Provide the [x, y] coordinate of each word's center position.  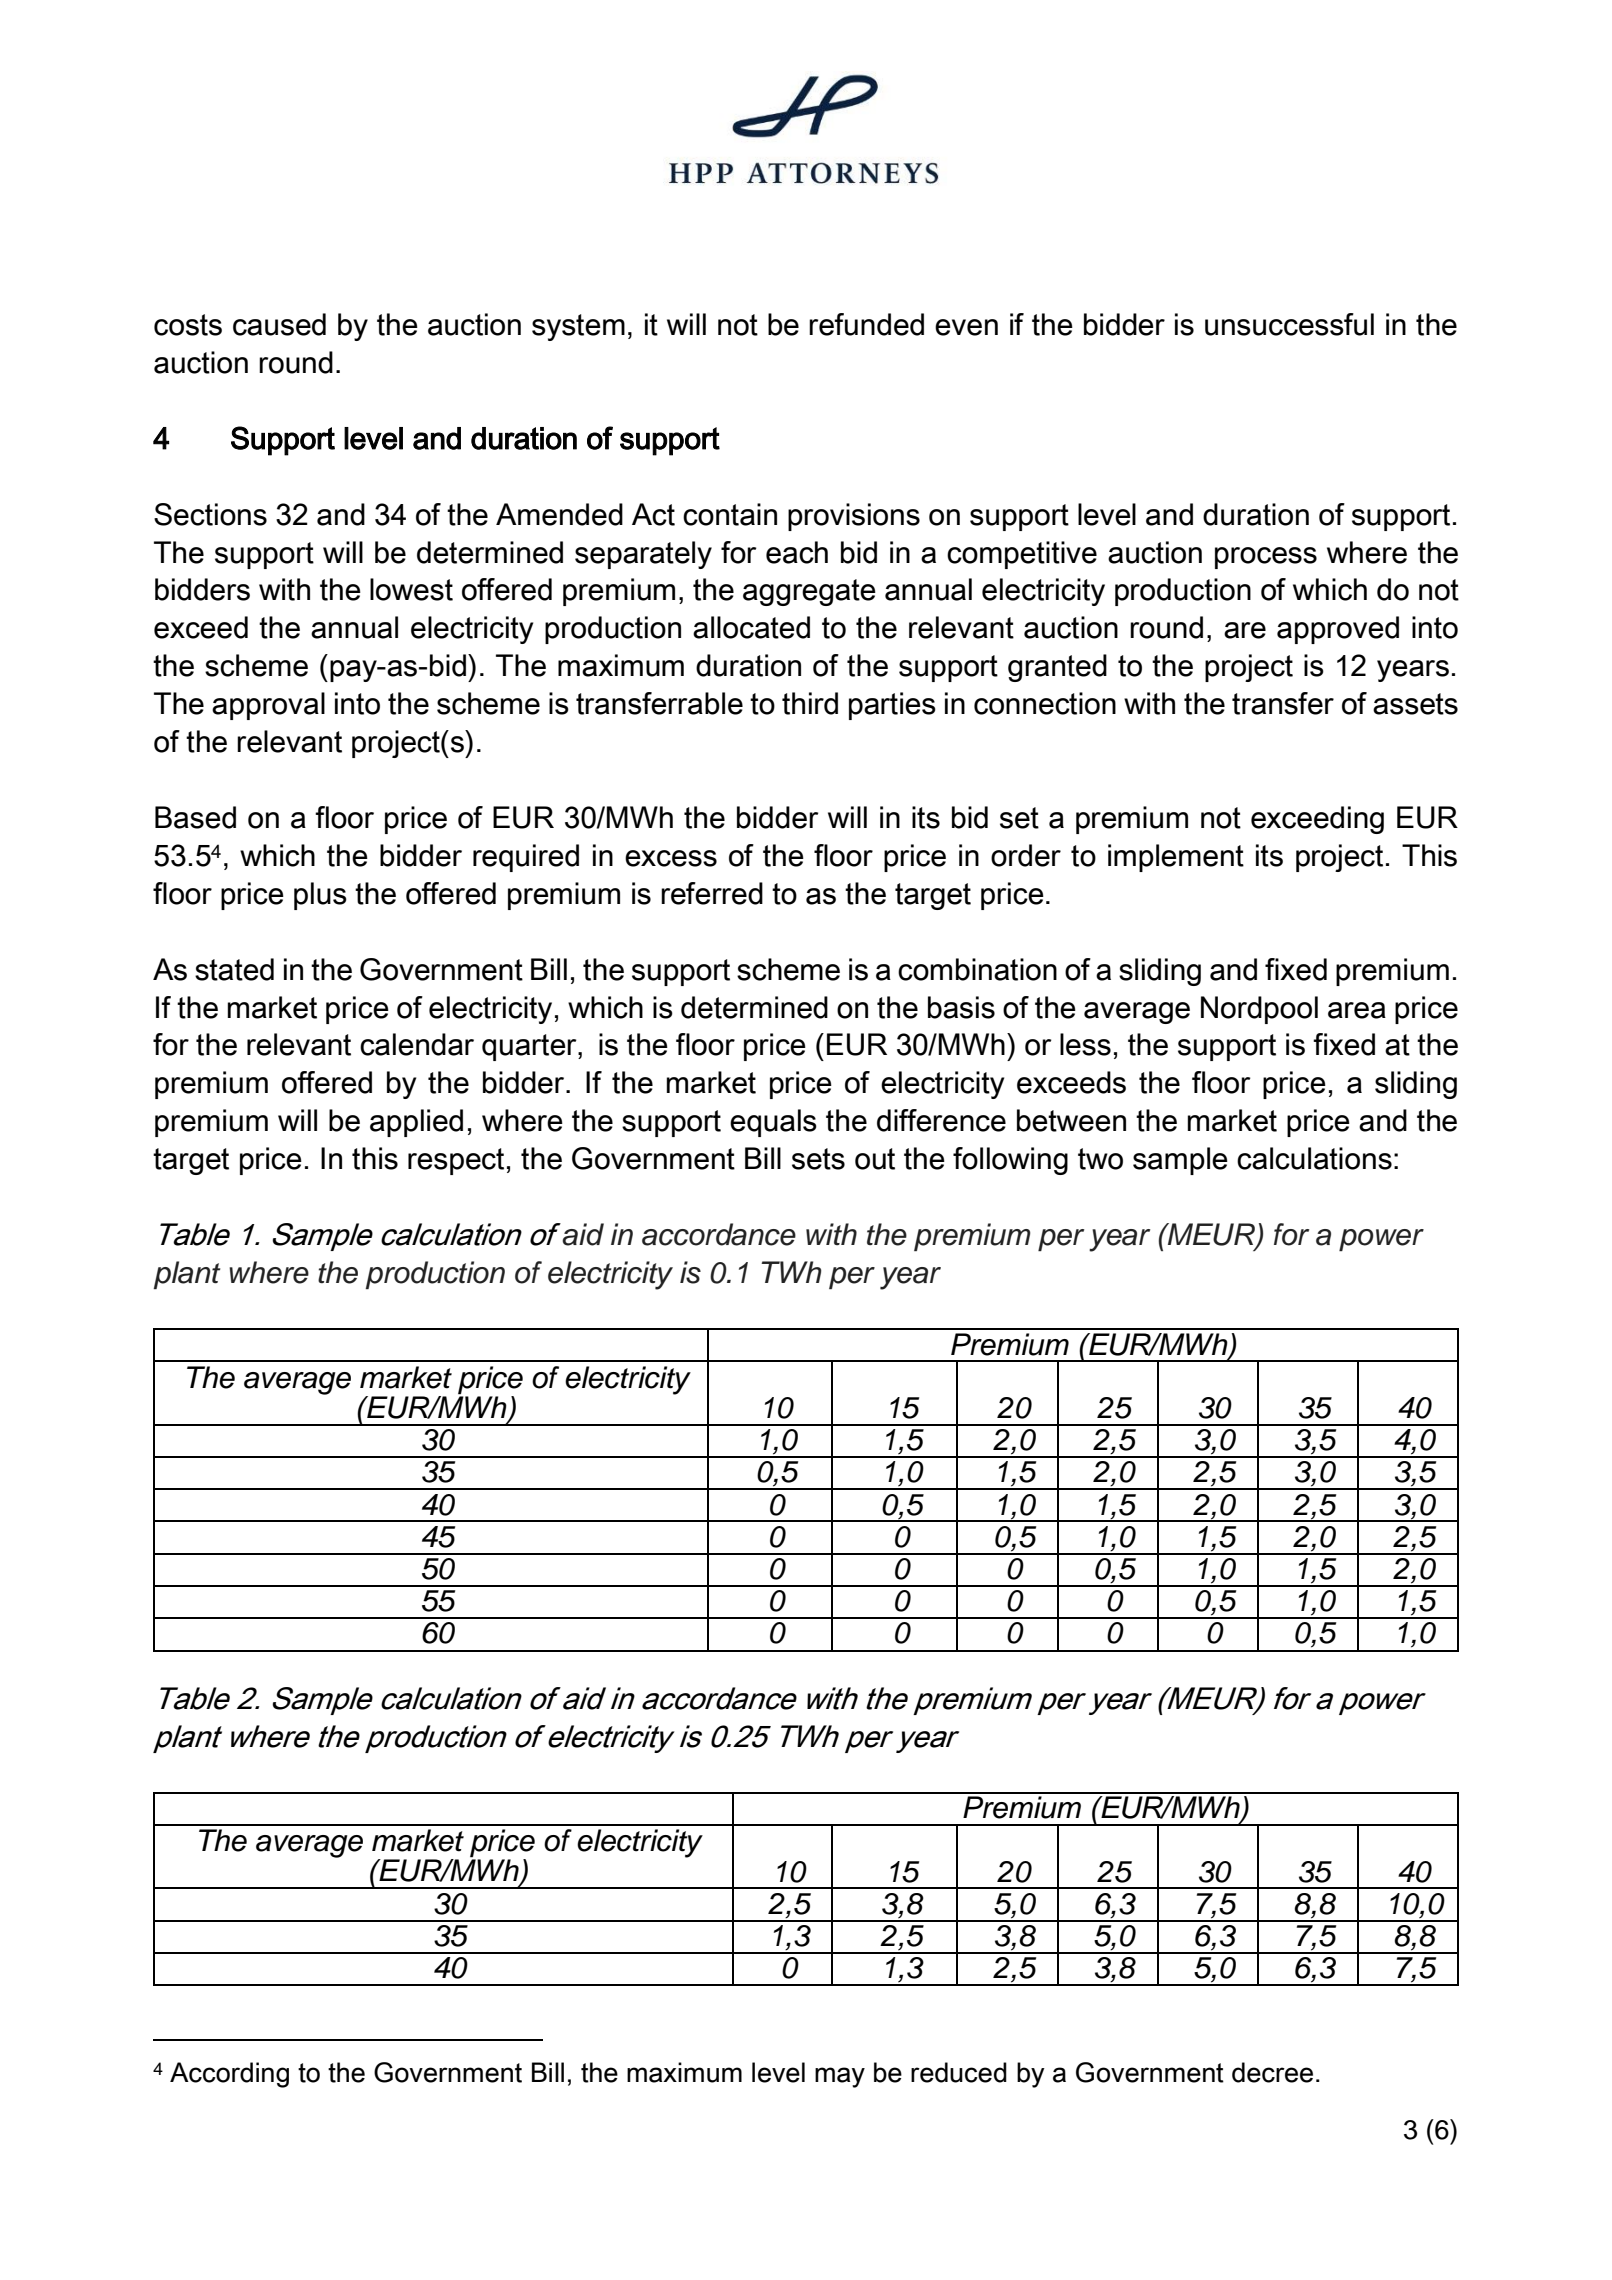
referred [712, 893]
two [1100, 1159]
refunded [866, 324]
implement [1176, 858]
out [875, 1159]
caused [279, 324]
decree [1272, 2072]
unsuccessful [1289, 324]
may [840, 2077]
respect [456, 1161]
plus [320, 896]
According [229, 2075]
